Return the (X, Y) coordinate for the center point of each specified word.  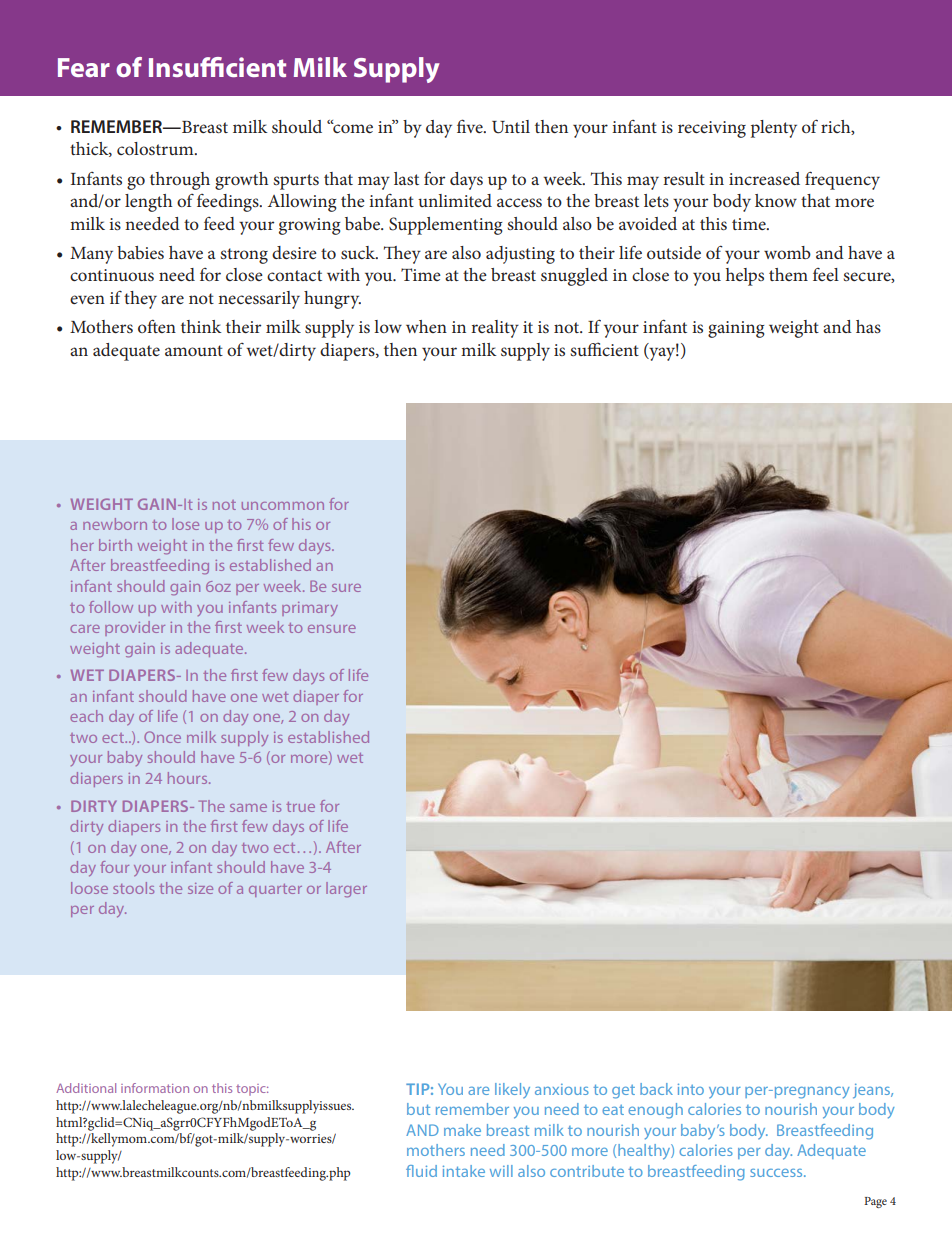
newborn (115, 524)
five (471, 126)
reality (495, 329)
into (691, 1089)
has (868, 326)
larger (346, 889)
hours (189, 778)
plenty (774, 129)
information (155, 1088)
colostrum (156, 148)
